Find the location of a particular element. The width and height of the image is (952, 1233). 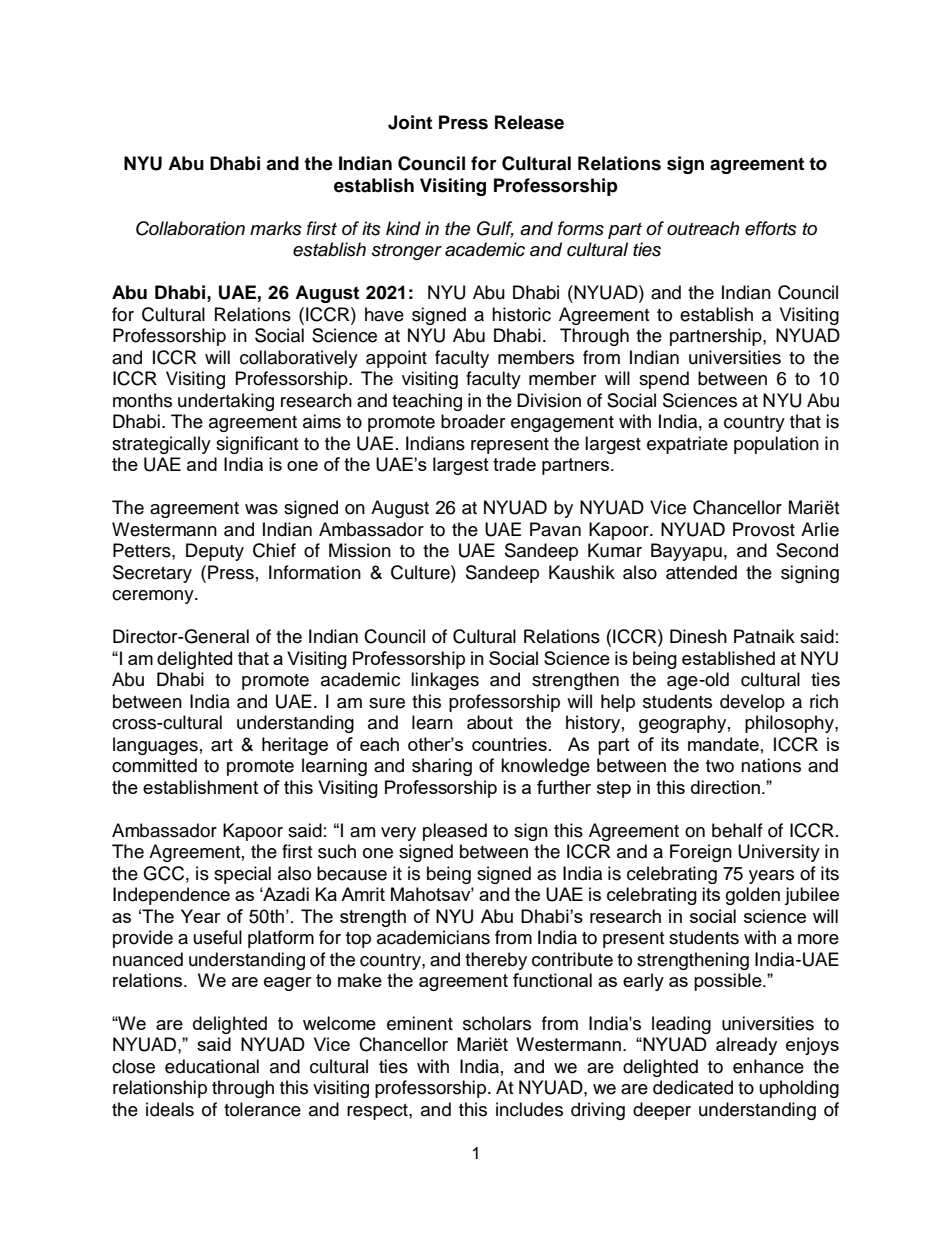

population is located at coordinates (776, 445).
